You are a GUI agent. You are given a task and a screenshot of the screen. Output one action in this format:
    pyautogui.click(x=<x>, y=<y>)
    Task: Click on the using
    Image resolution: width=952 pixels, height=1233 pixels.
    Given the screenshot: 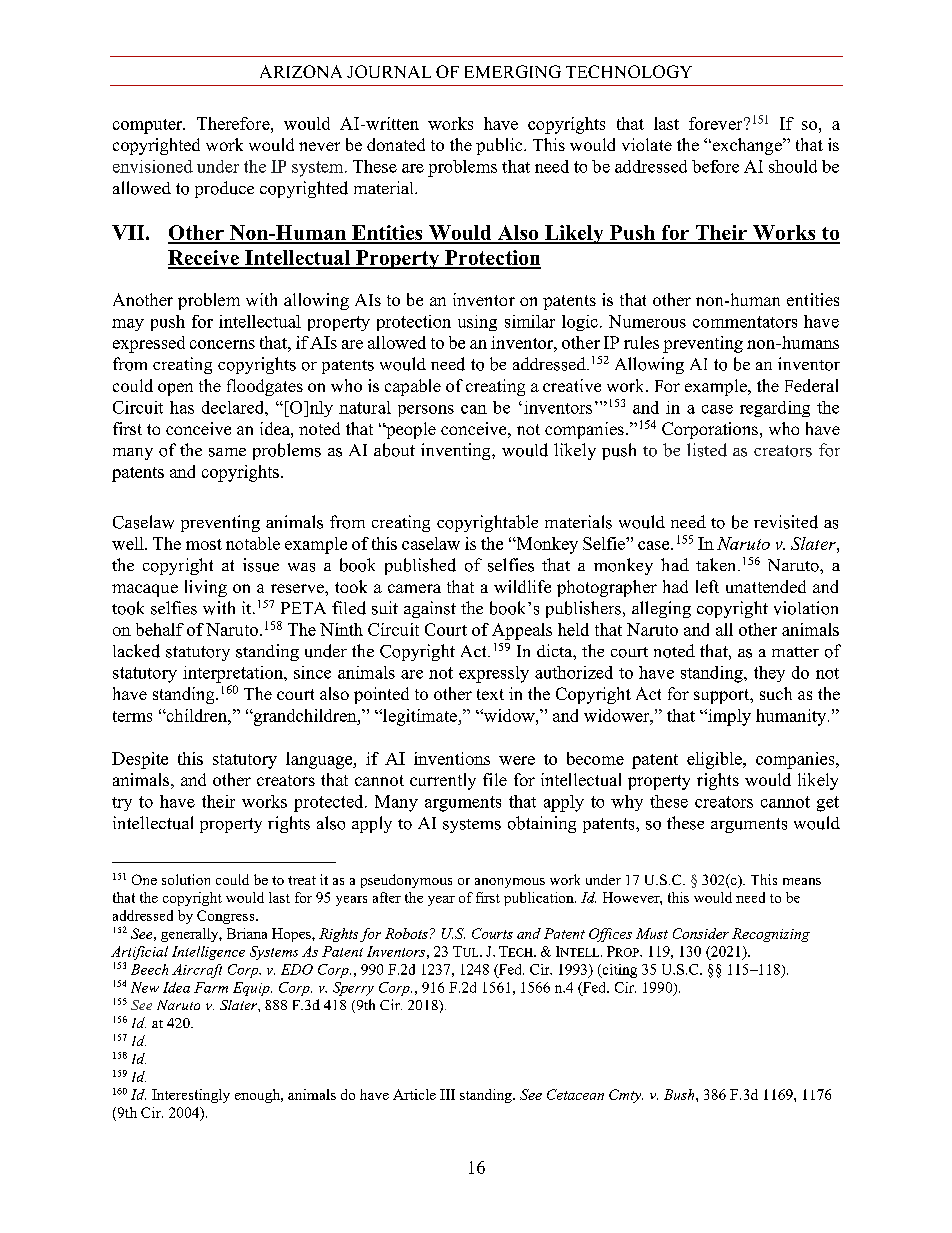 What is the action you would take?
    pyautogui.click(x=477, y=323)
